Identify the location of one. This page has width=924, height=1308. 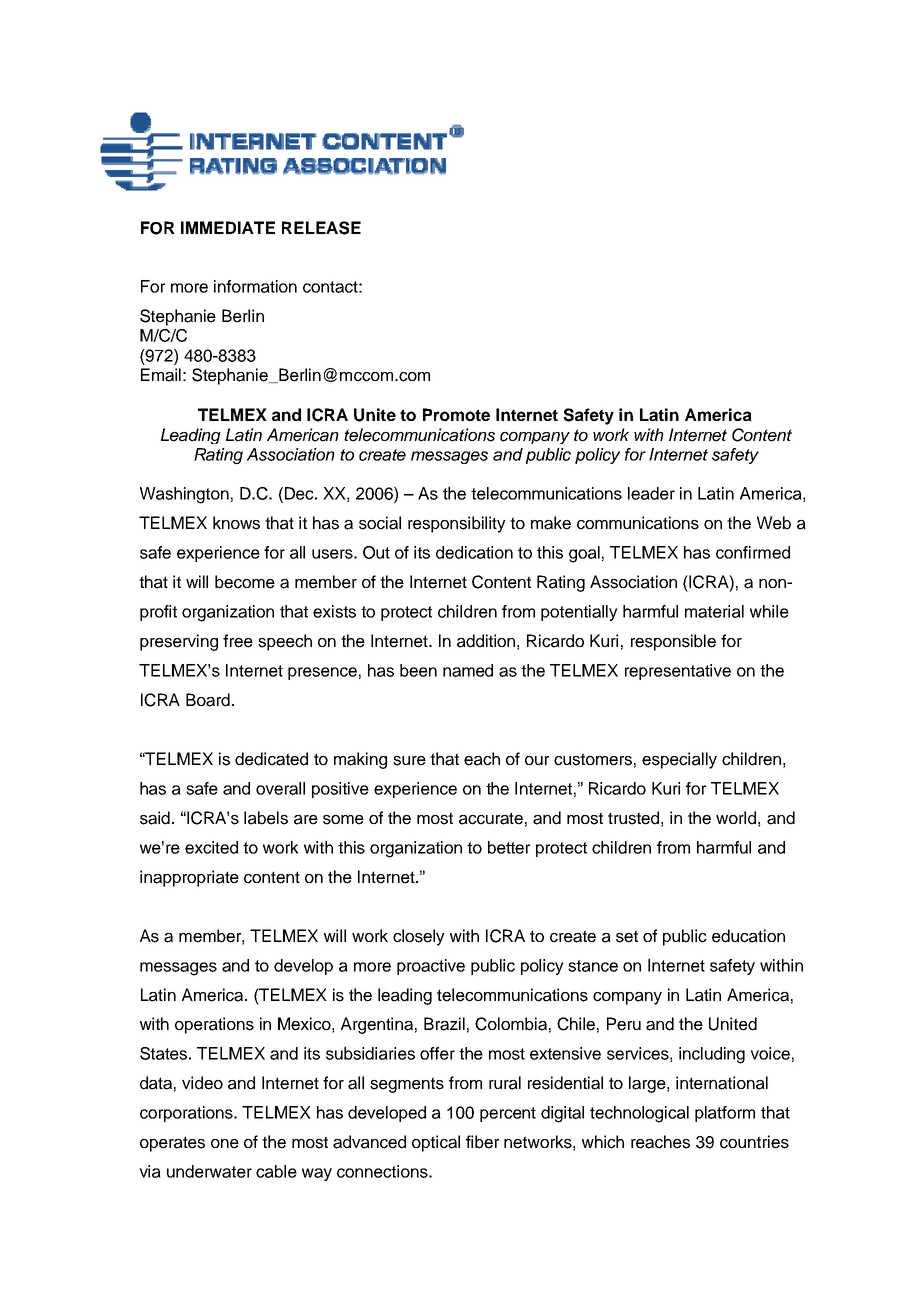
(225, 1144).
